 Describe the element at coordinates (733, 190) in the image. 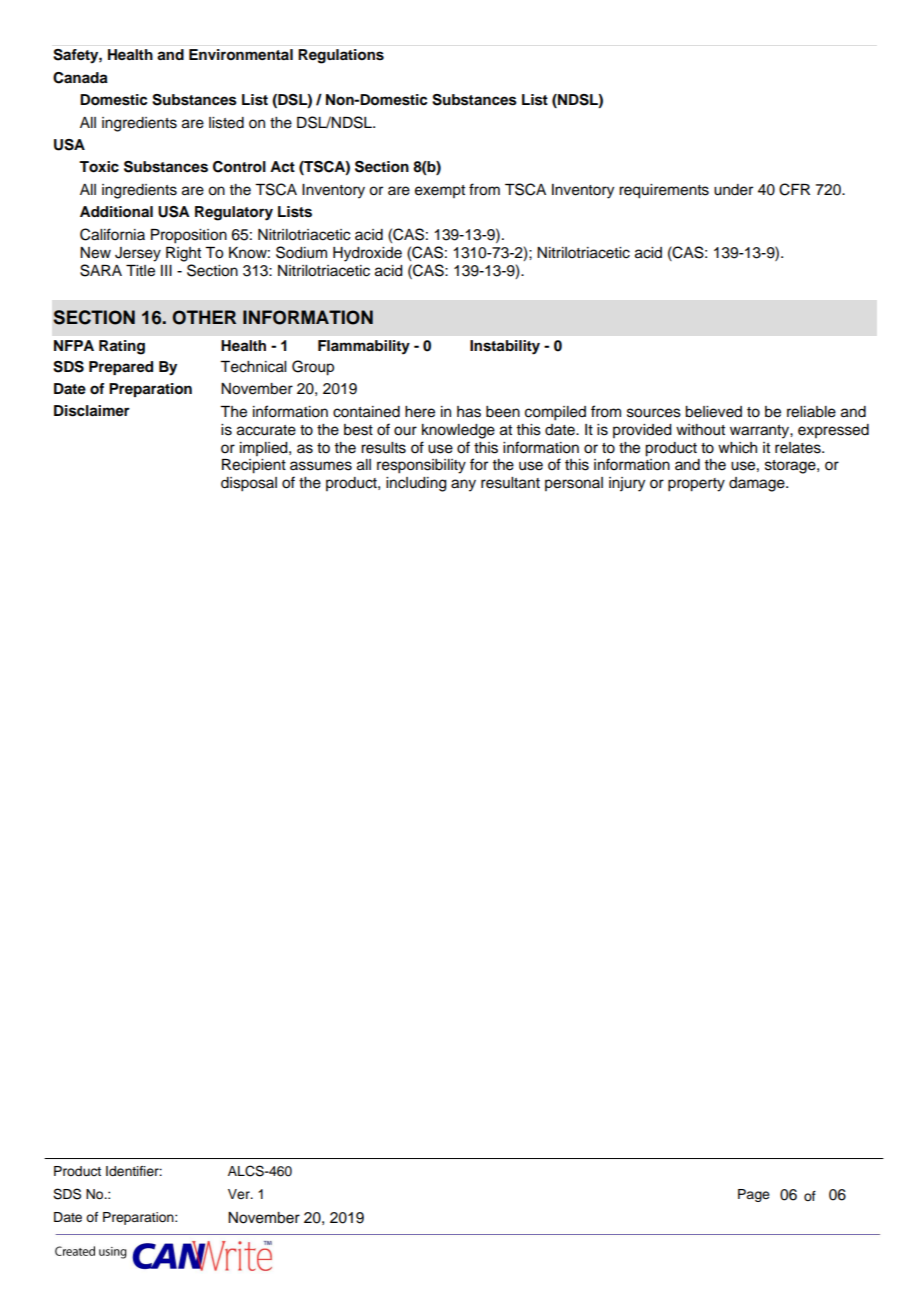

I see `under` at that location.
